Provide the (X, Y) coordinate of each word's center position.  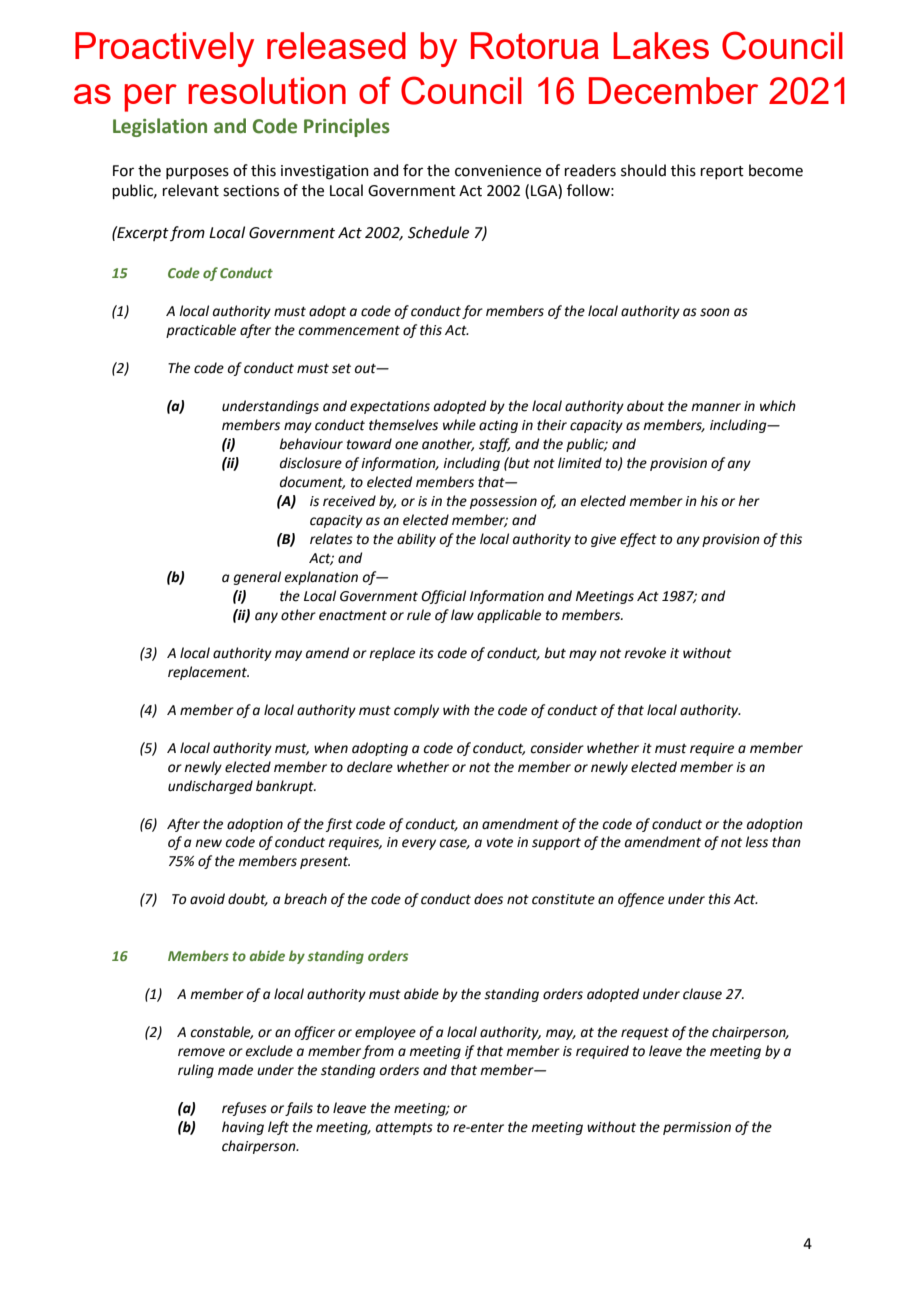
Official (443, 597)
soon (715, 312)
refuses (244, 1109)
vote (500, 843)
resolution (267, 90)
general (257, 578)
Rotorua (535, 45)
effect (638, 540)
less (756, 842)
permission (697, 1128)
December (673, 90)
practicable (201, 331)
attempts (404, 1128)
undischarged (210, 787)
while (459, 425)
